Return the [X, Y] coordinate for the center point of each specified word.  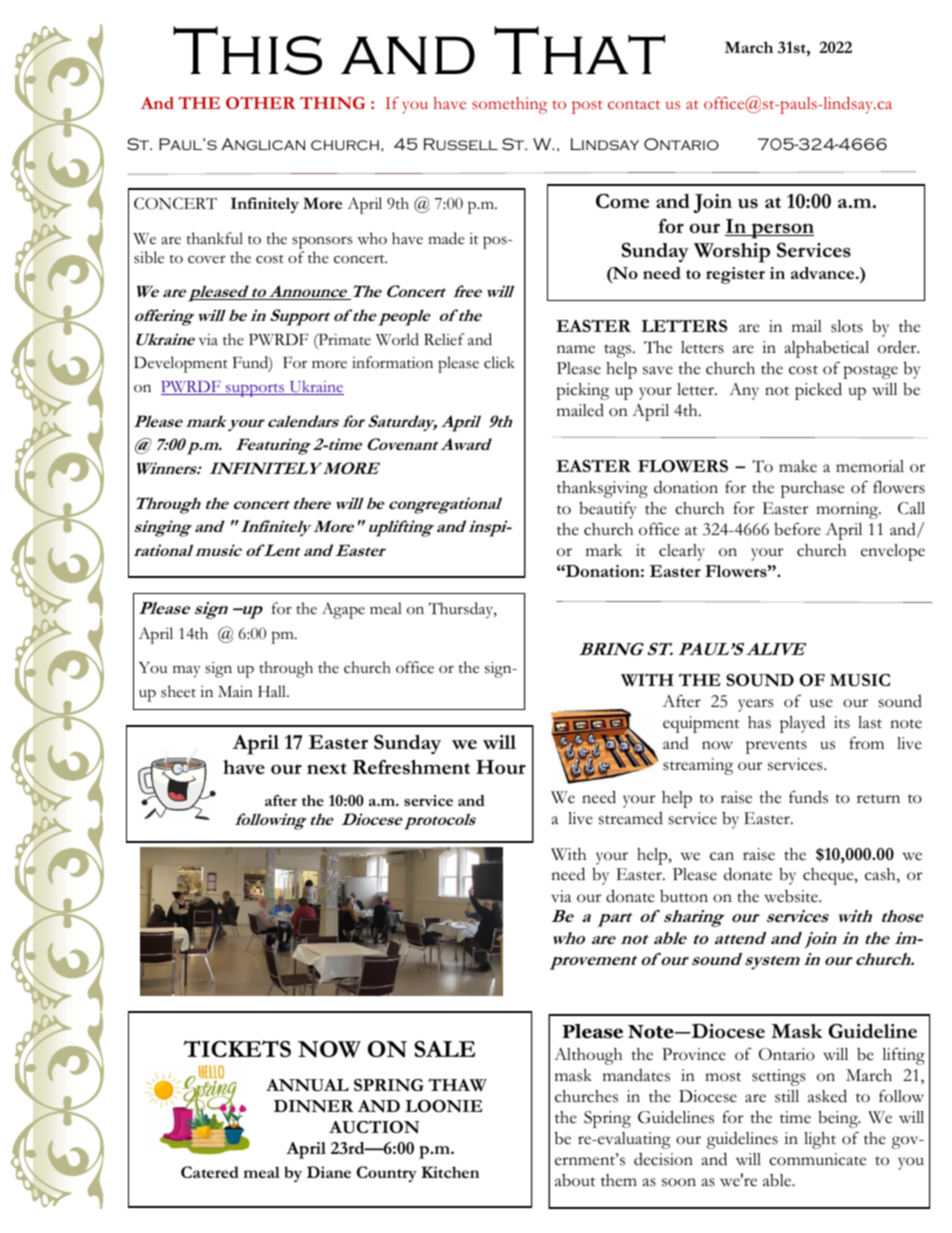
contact [634, 105]
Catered [210, 1172]
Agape [343, 610]
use [821, 703]
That [579, 50]
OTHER [261, 102]
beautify [607, 510]
